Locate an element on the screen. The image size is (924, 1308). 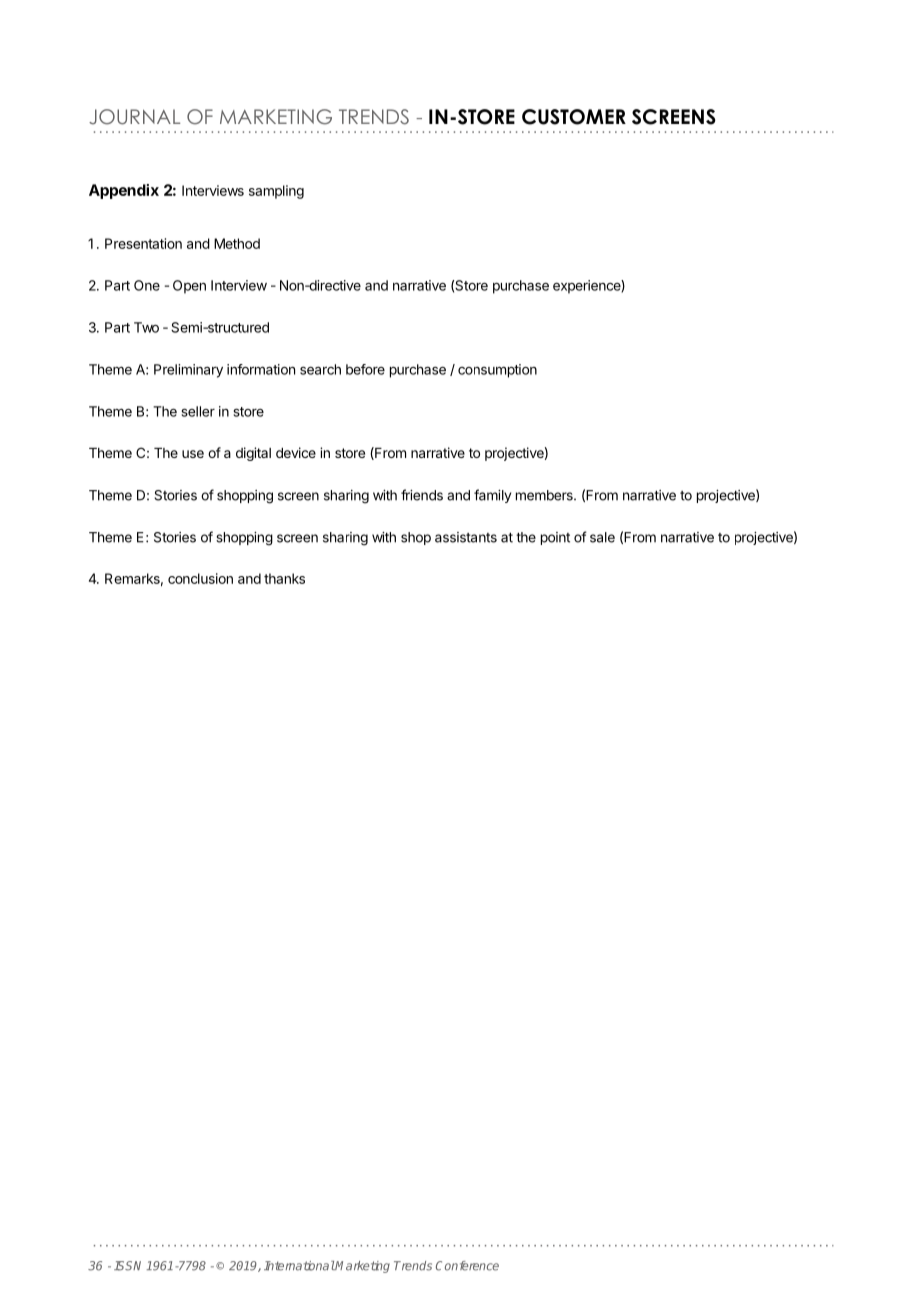
Conference is located at coordinates (467, 1266).
